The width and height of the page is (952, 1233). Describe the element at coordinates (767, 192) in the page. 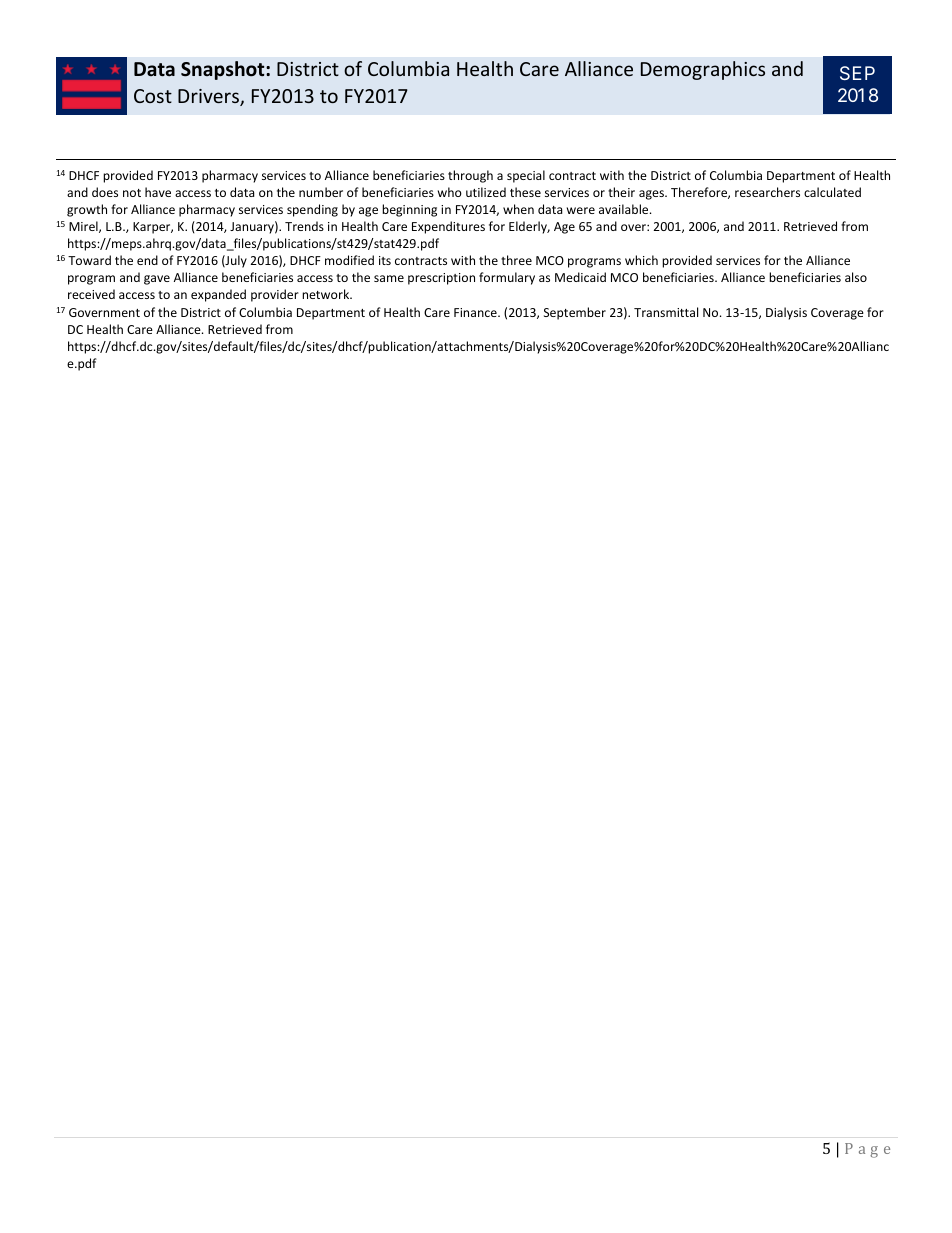

I see `researchers` at that location.
